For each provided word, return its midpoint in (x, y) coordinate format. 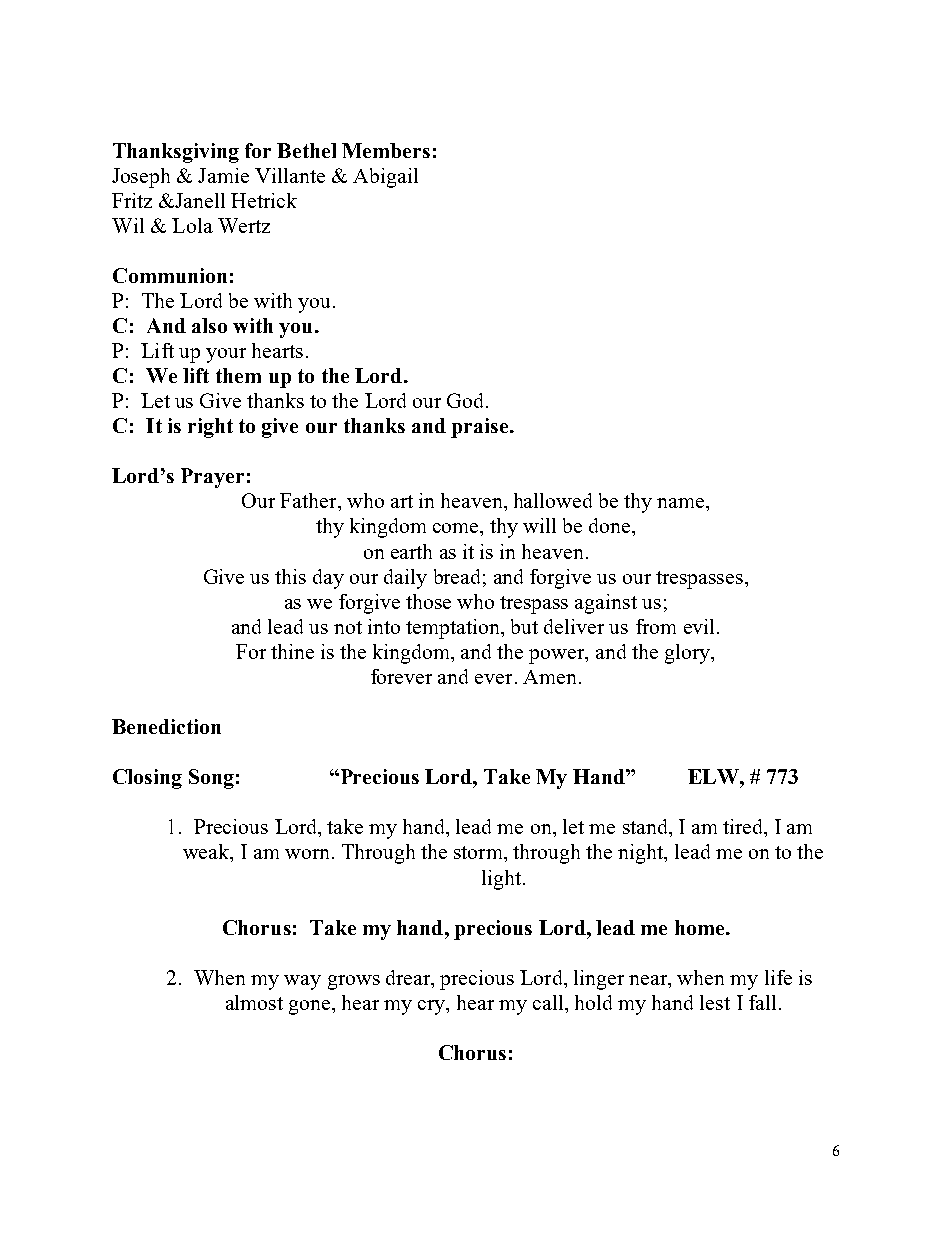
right (210, 428)
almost (254, 1002)
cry (433, 1007)
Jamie (223, 175)
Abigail (385, 178)
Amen (549, 677)
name (682, 503)
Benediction (166, 726)
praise (481, 428)
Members (386, 150)
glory (688, 654)
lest (715, 1002)
